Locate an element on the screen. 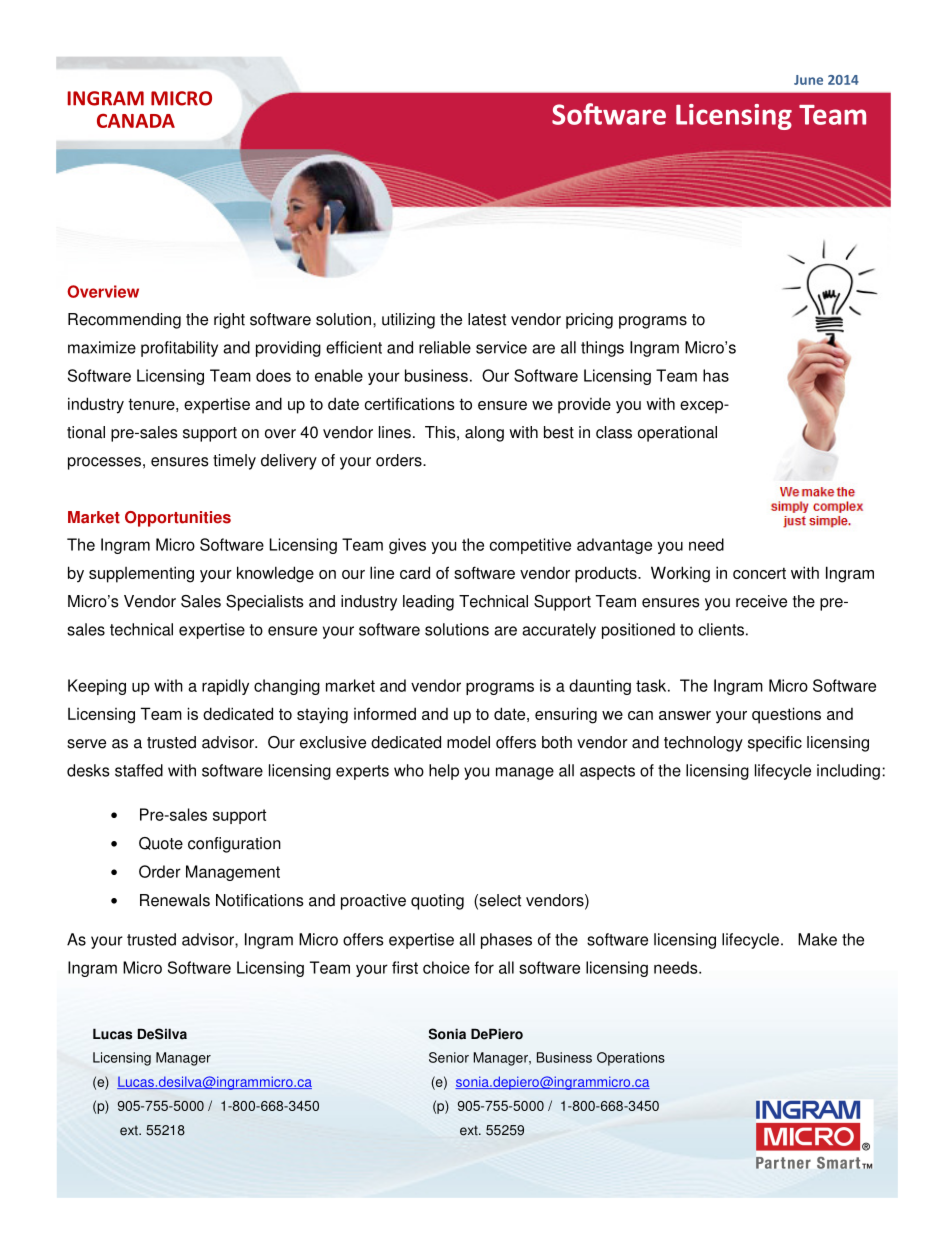  things is located at coordinates (602, 349).
